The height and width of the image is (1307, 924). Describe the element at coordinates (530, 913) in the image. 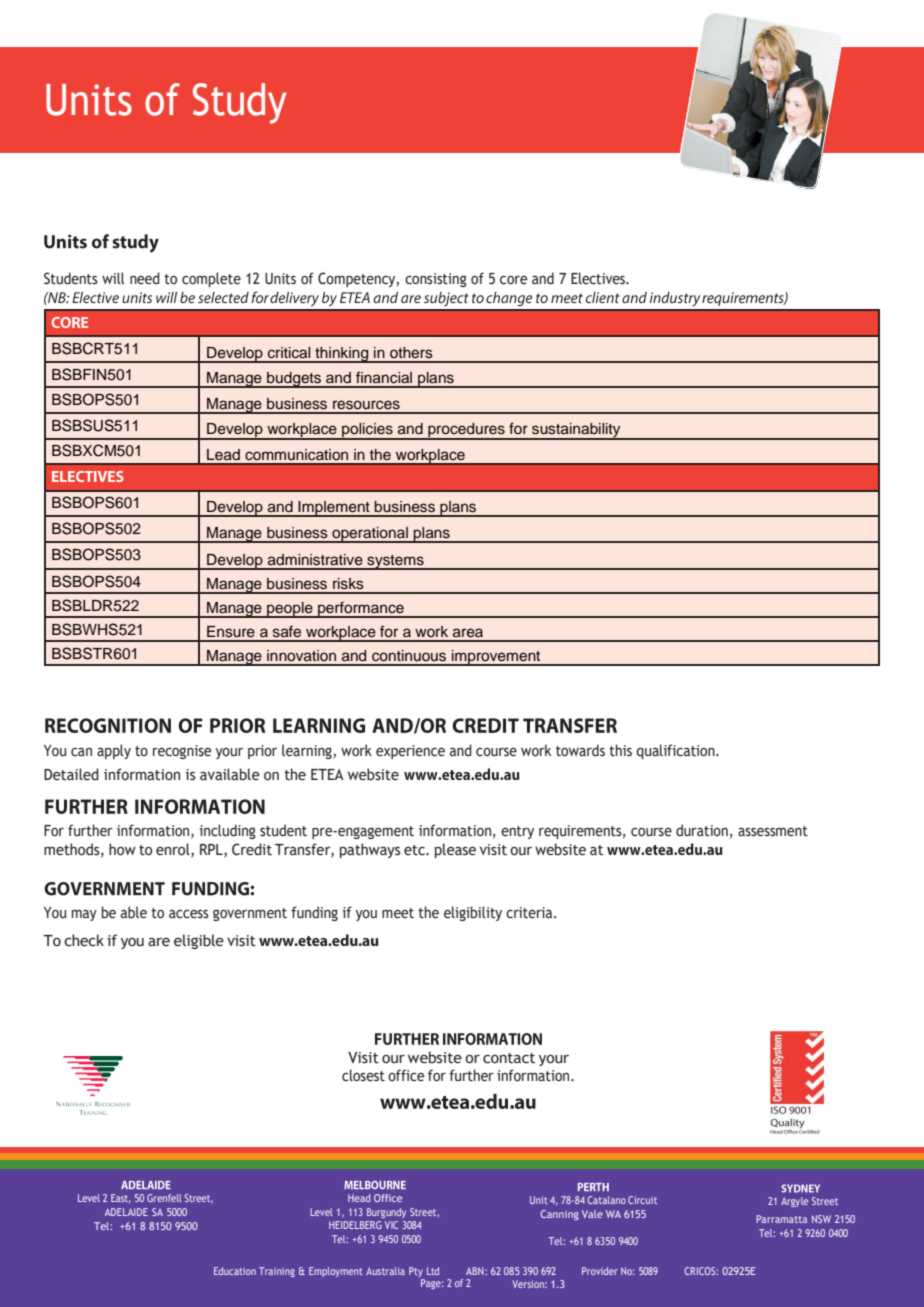

I see `criteria` at that location.
